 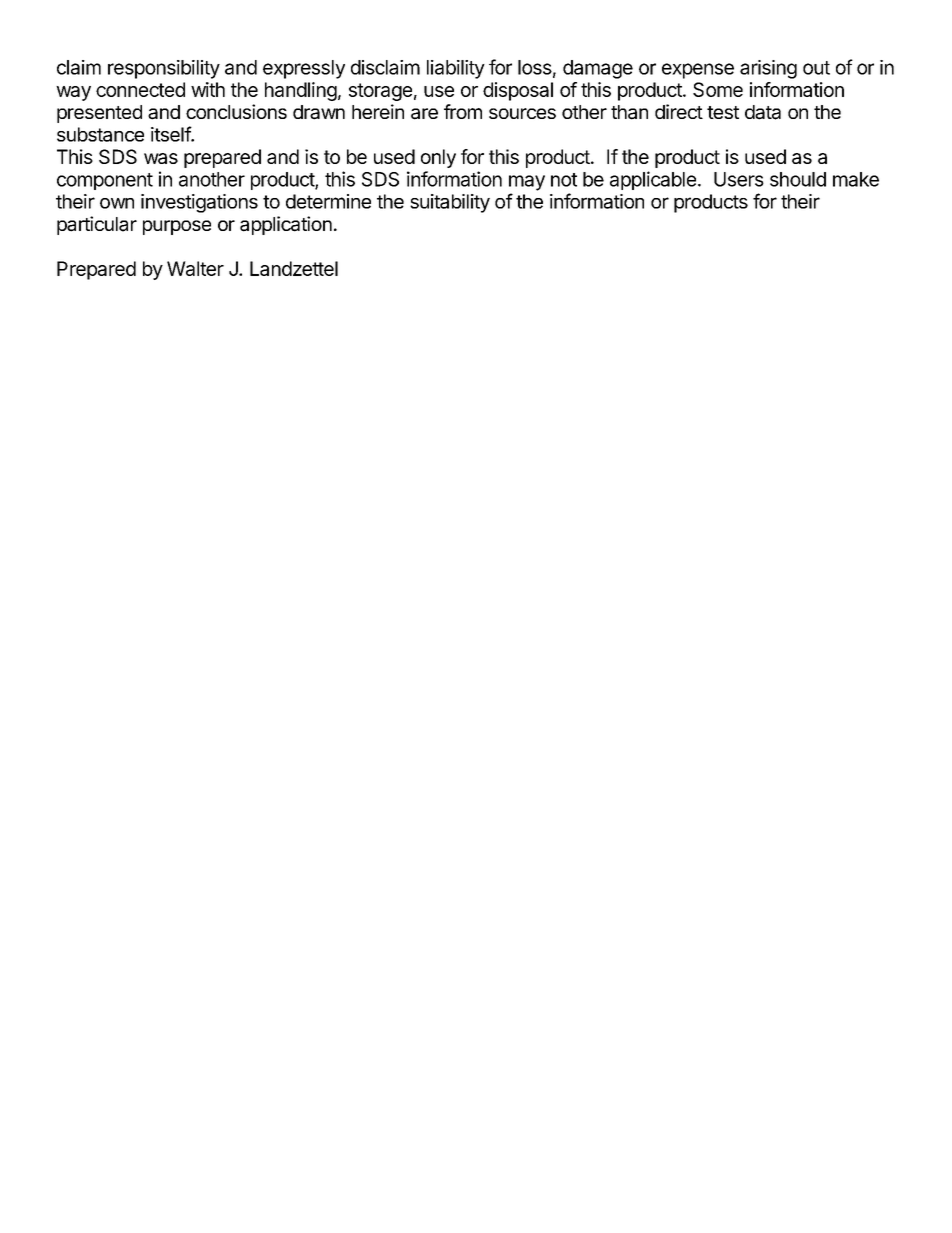 I want to click on liability, so click(x=456, y=69).
